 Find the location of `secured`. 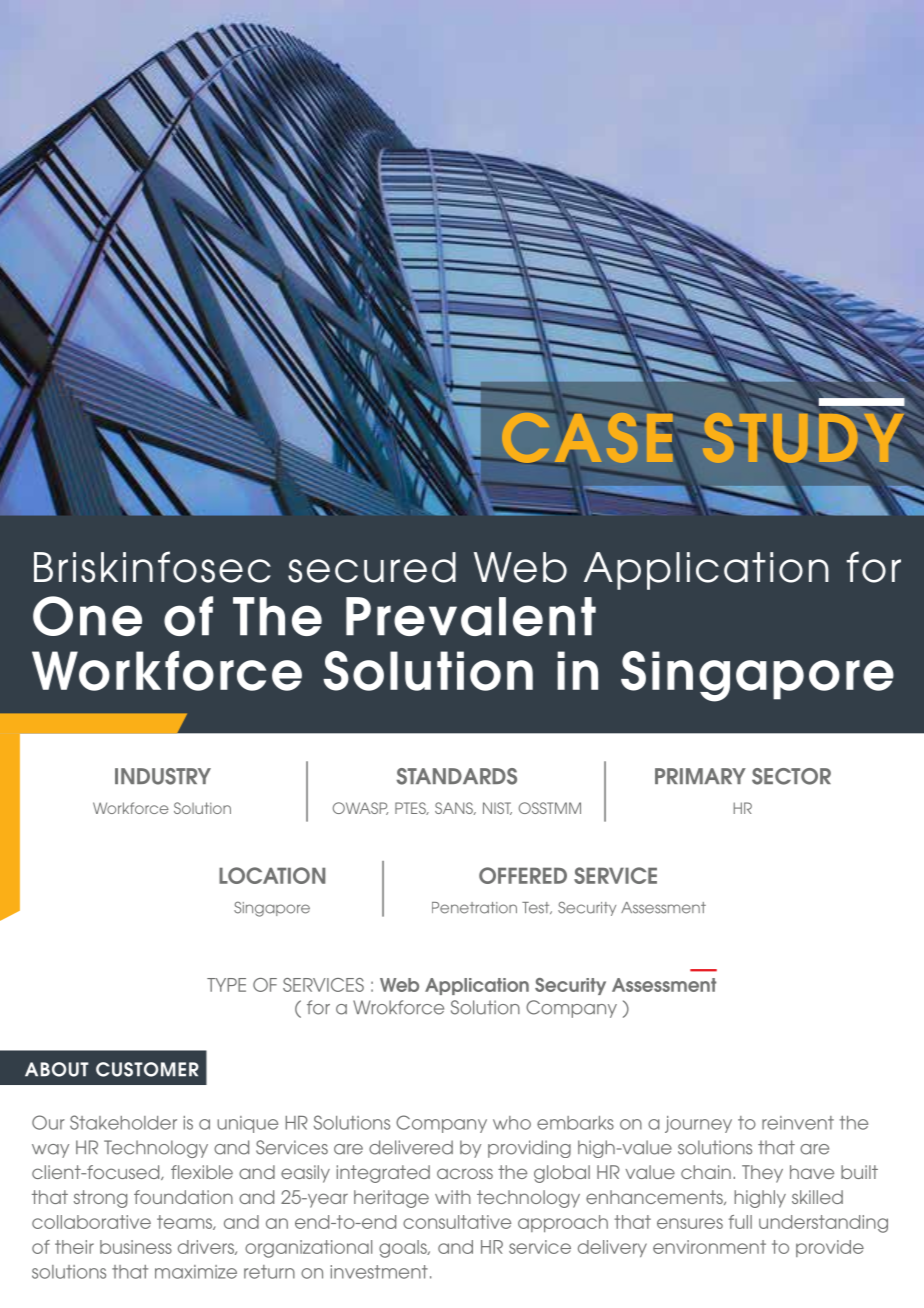

secured is located at coordinates (372, 567).
